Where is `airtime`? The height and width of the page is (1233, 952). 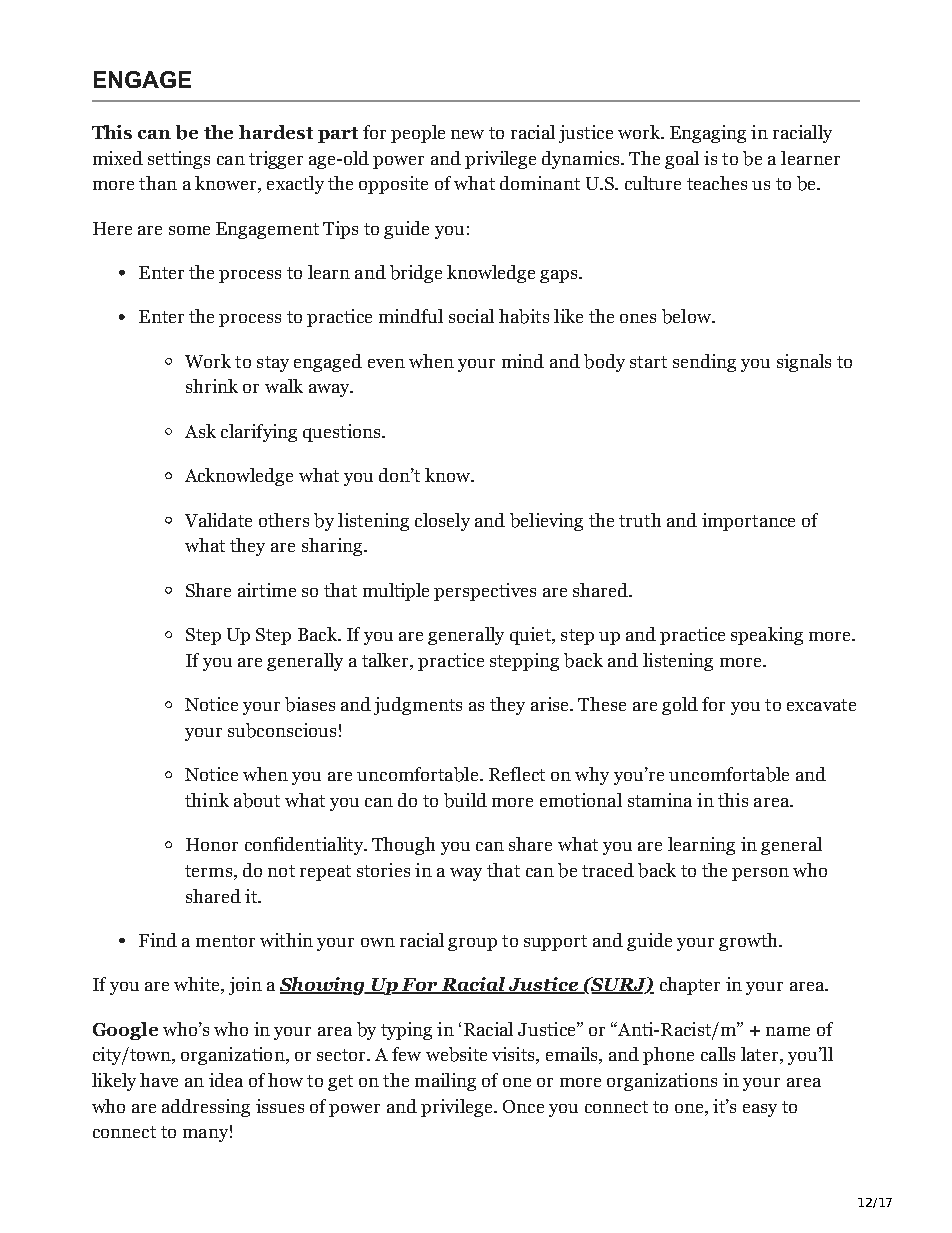
airtime is located at coordinates (267, 590).
